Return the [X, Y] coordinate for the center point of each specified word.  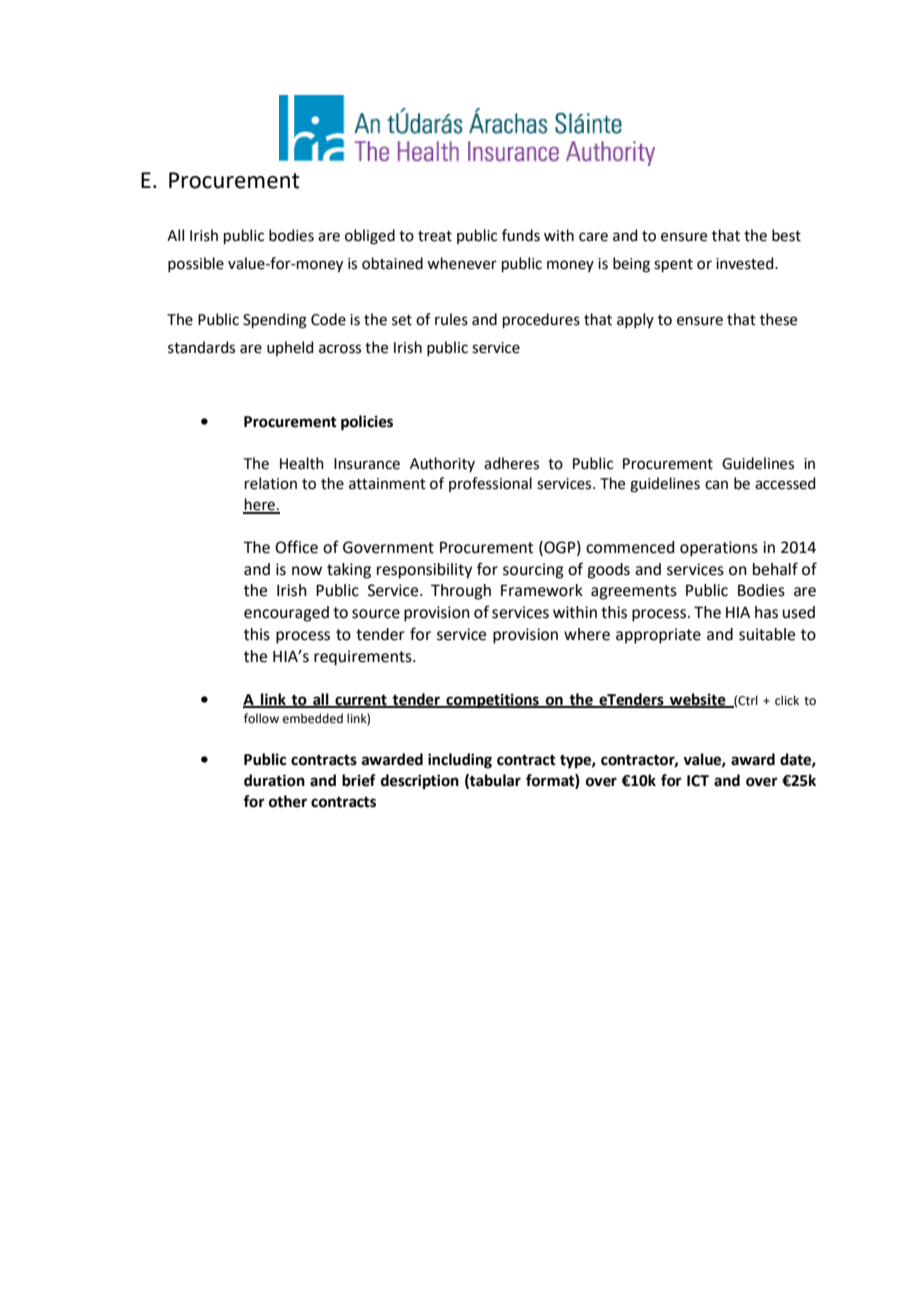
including [460, 761]
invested [746, 263]
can [716, 485]
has [766, 612]
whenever [462, 263]
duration [274, 780]
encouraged [286, 614]
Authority [442, 464]
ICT [698, 781]
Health [302, 463]
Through [461, 592]
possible [196, 264]
